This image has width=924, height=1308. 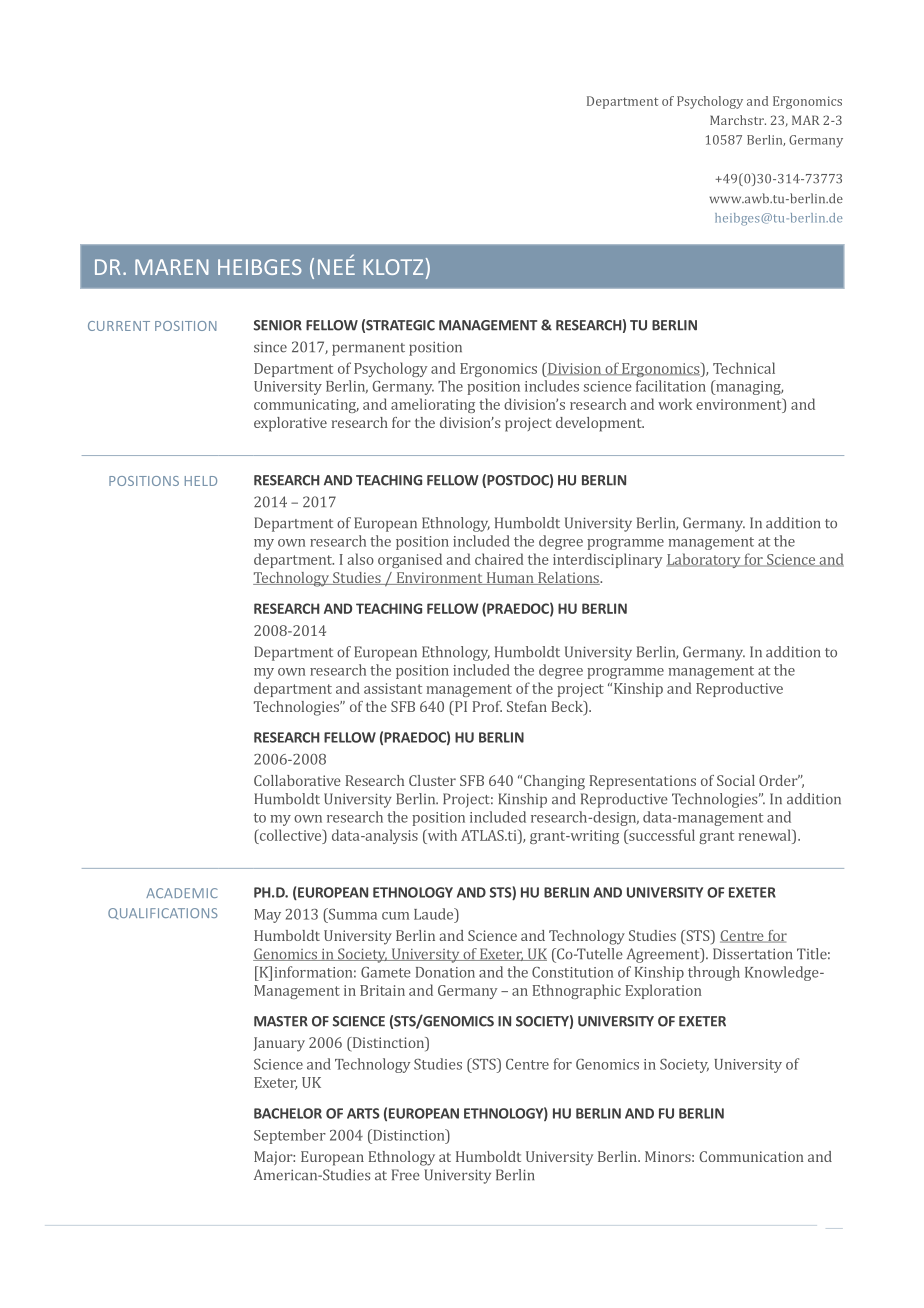 What do you see at coordinates (290, 1136) in the image?
I see `September` at bounding box center [290, 1136].
